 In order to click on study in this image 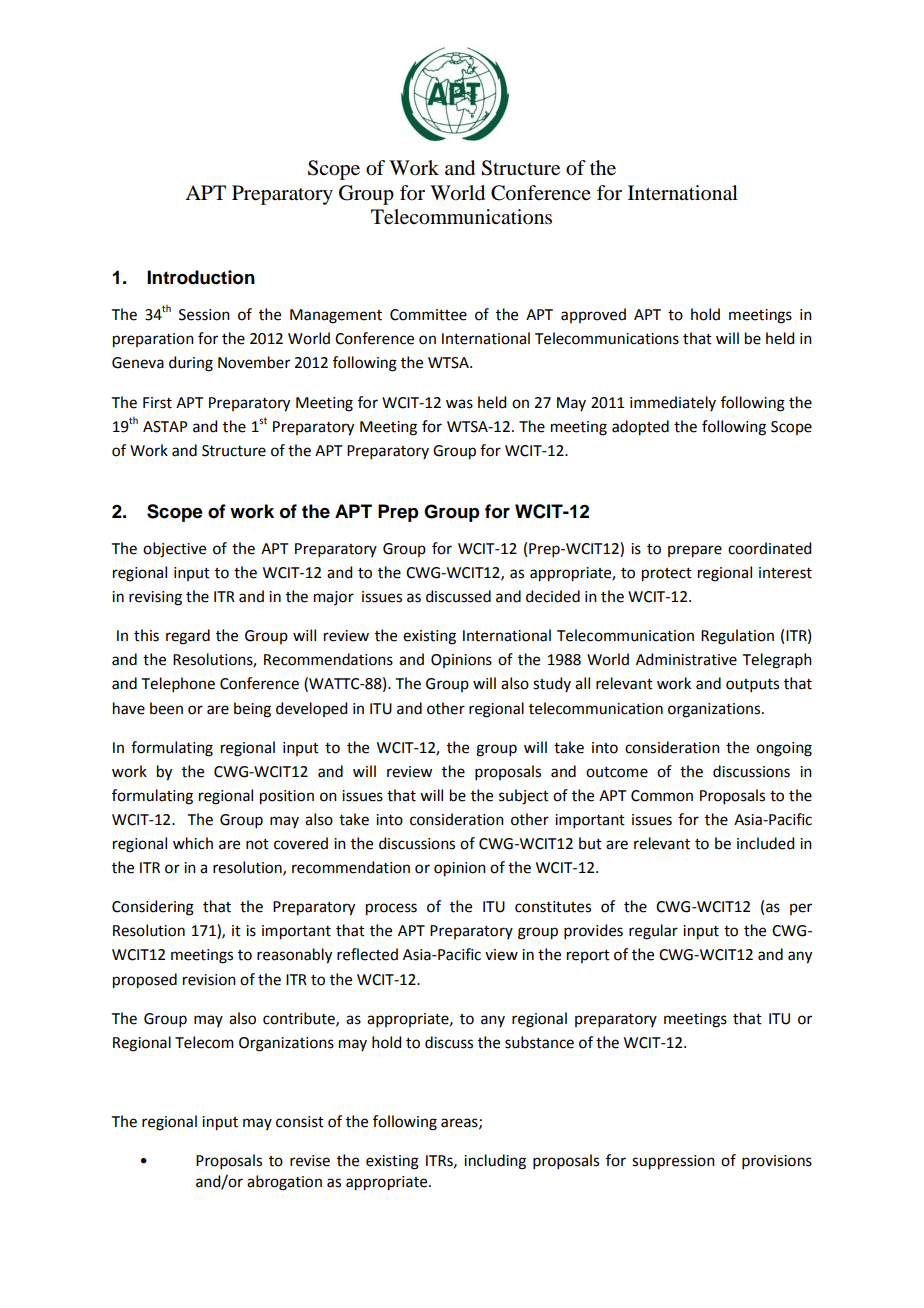, I will do `click(552, 684)`.
